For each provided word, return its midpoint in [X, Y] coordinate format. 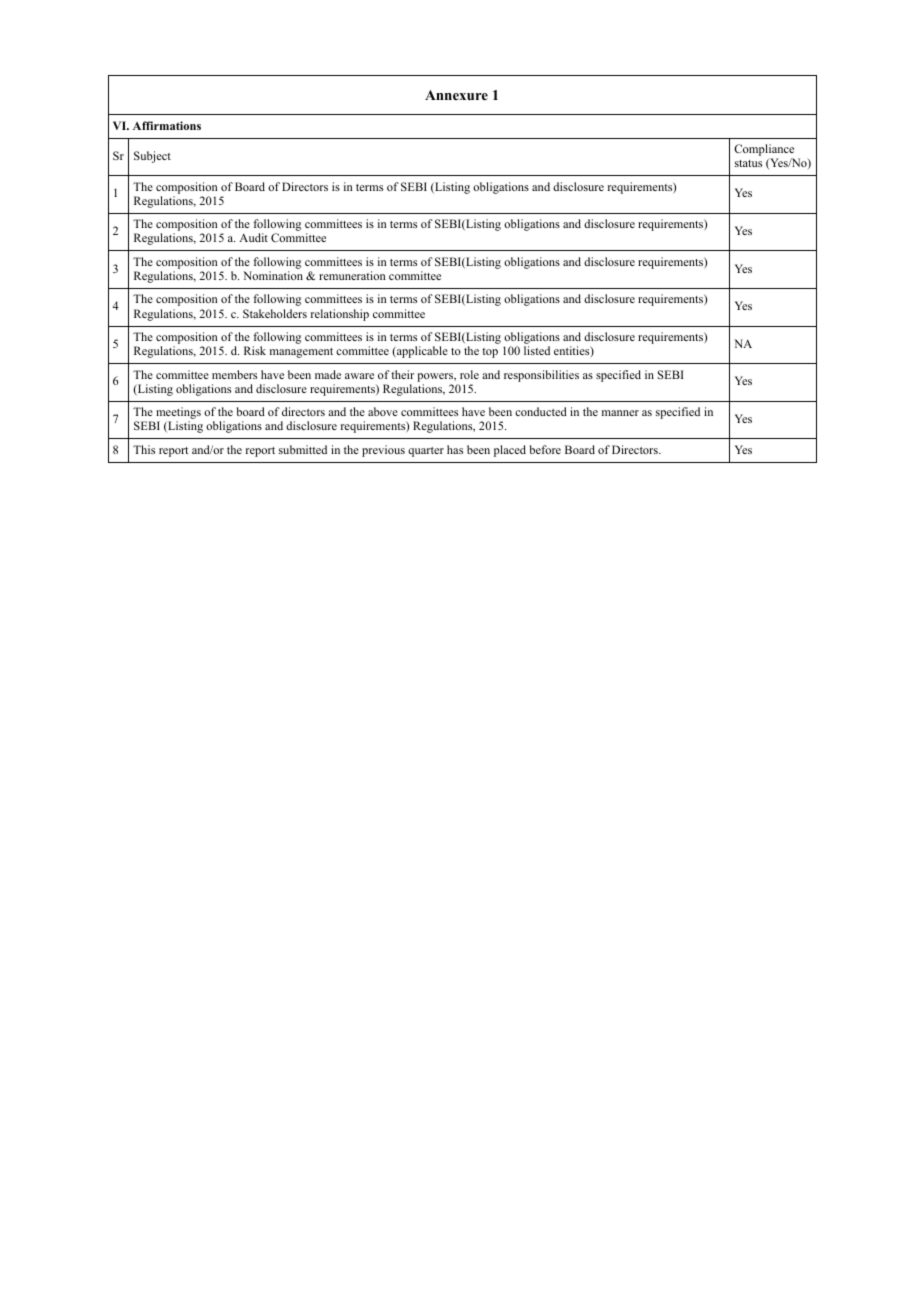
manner [620, 413]
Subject [152, 157]
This [144, 449]
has [455, 449]
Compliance [764, 151]
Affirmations [167, 125]
